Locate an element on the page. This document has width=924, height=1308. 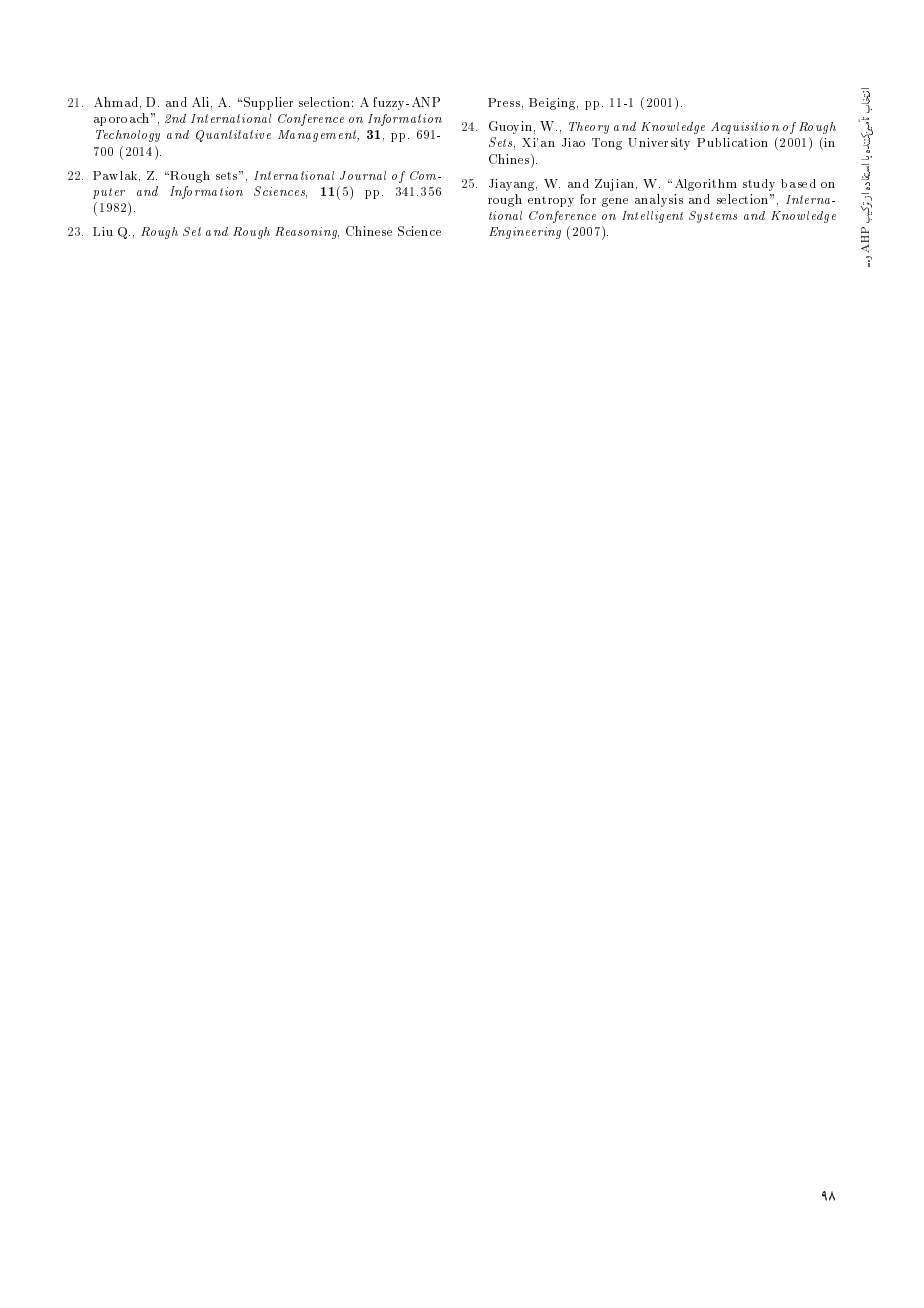
Jiao is located at coordinates (573, 142).
